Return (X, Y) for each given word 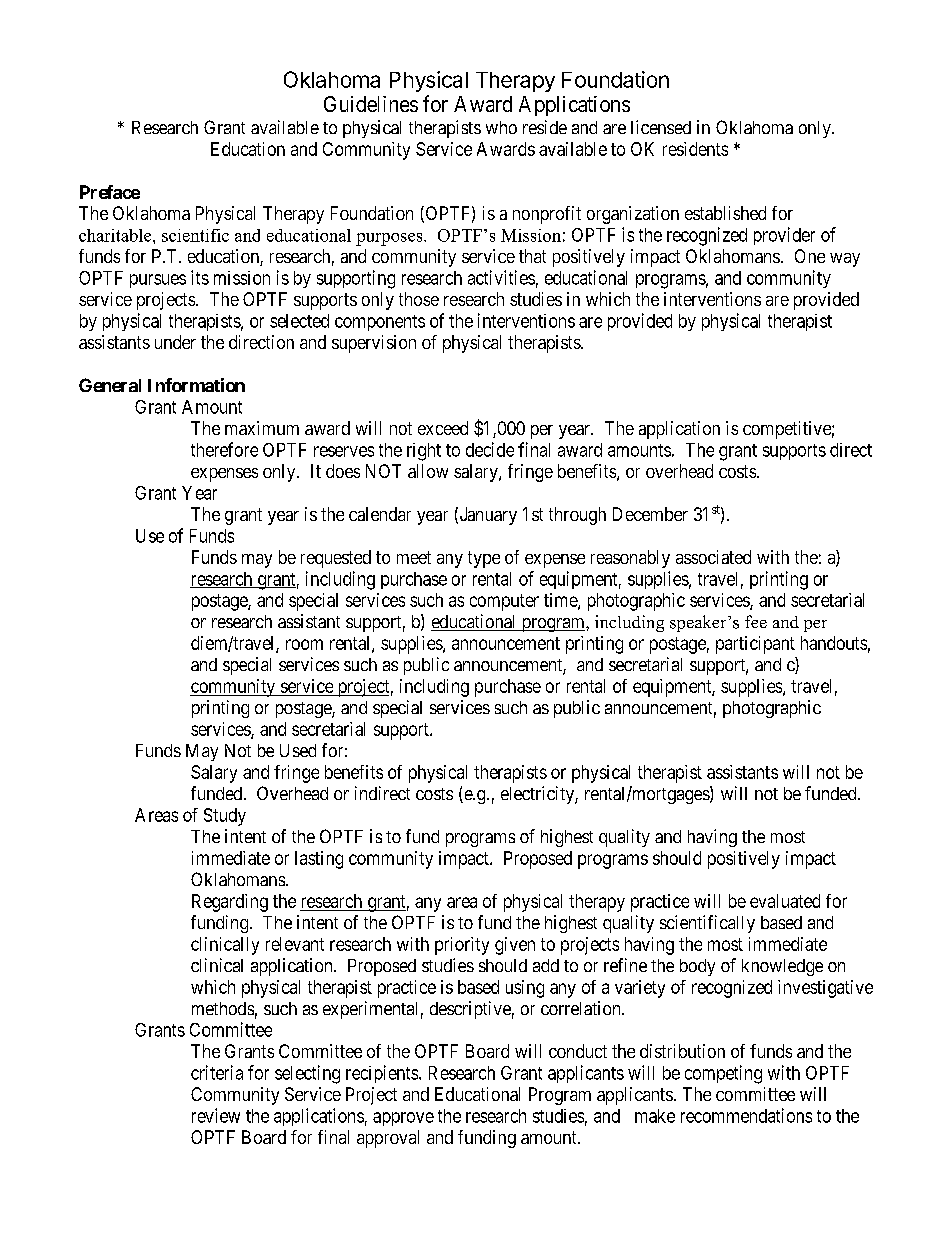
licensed (661, 127)
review (216, 1115)
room (304, 644)
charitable (116, 235)
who (501, 127)
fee (756, 621)
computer (504, 602)
